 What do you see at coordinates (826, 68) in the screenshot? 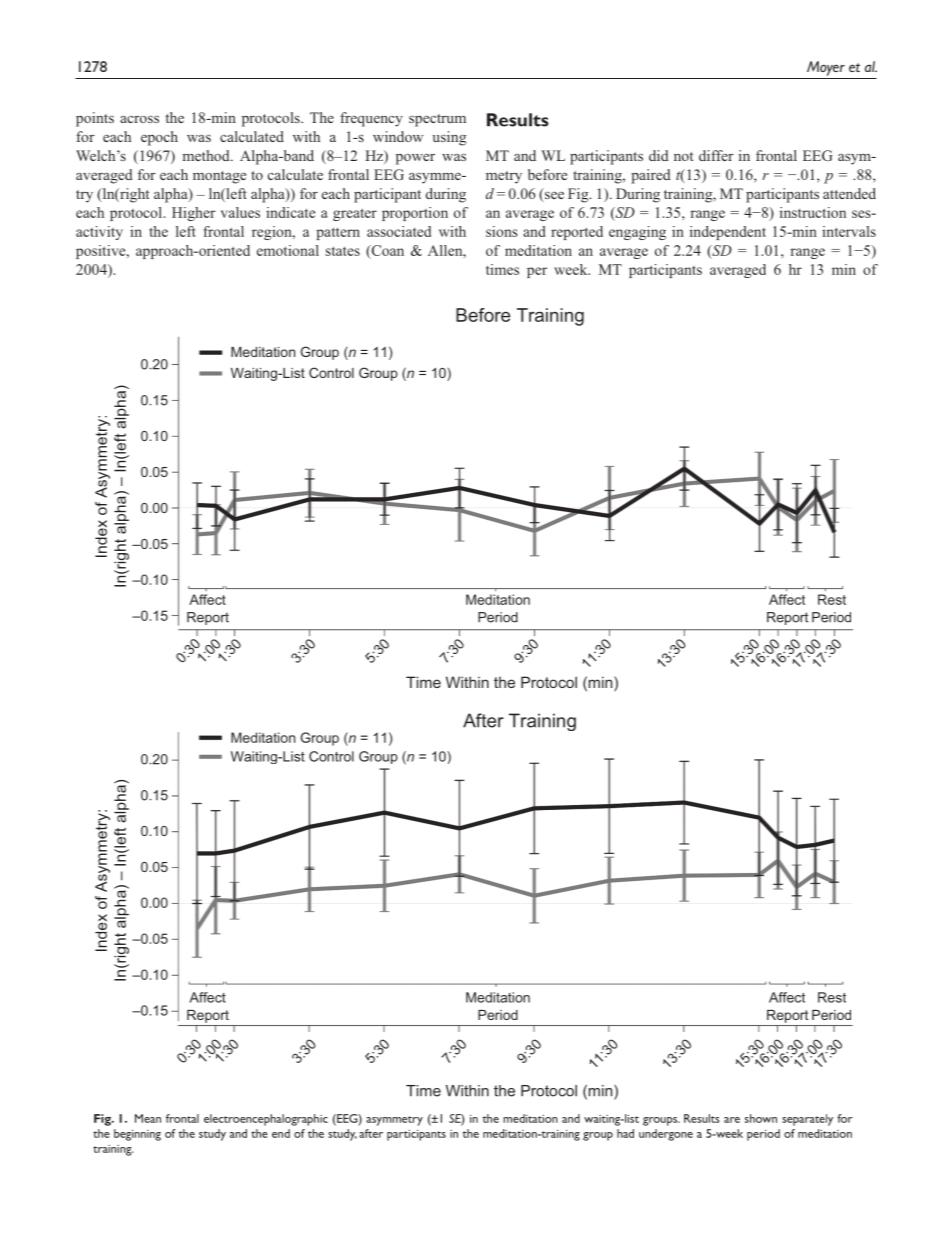
I see `Moyer` at bounding box center [826, 68].
